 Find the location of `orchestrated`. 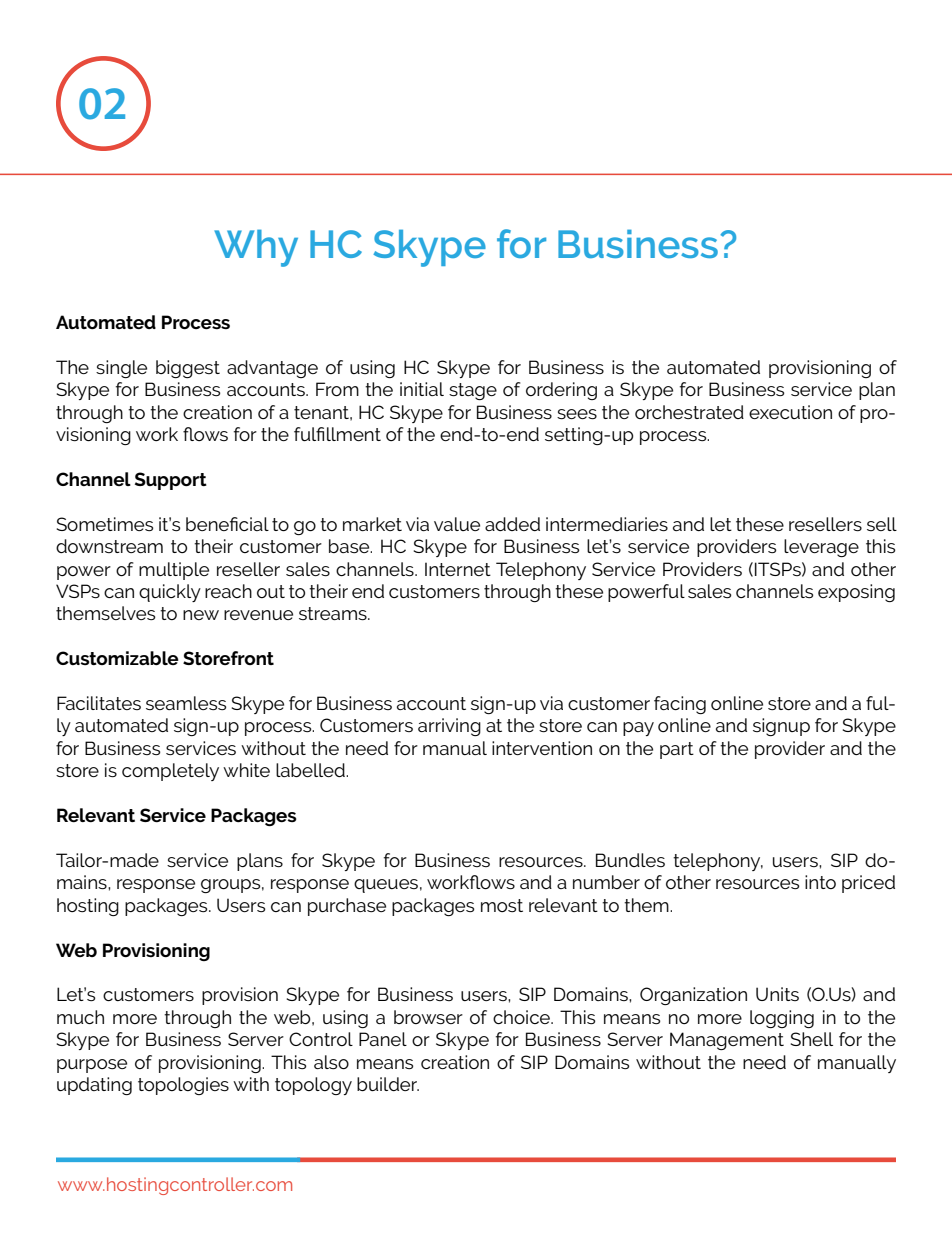

orchestrated is located at coordinates (689, 412).
